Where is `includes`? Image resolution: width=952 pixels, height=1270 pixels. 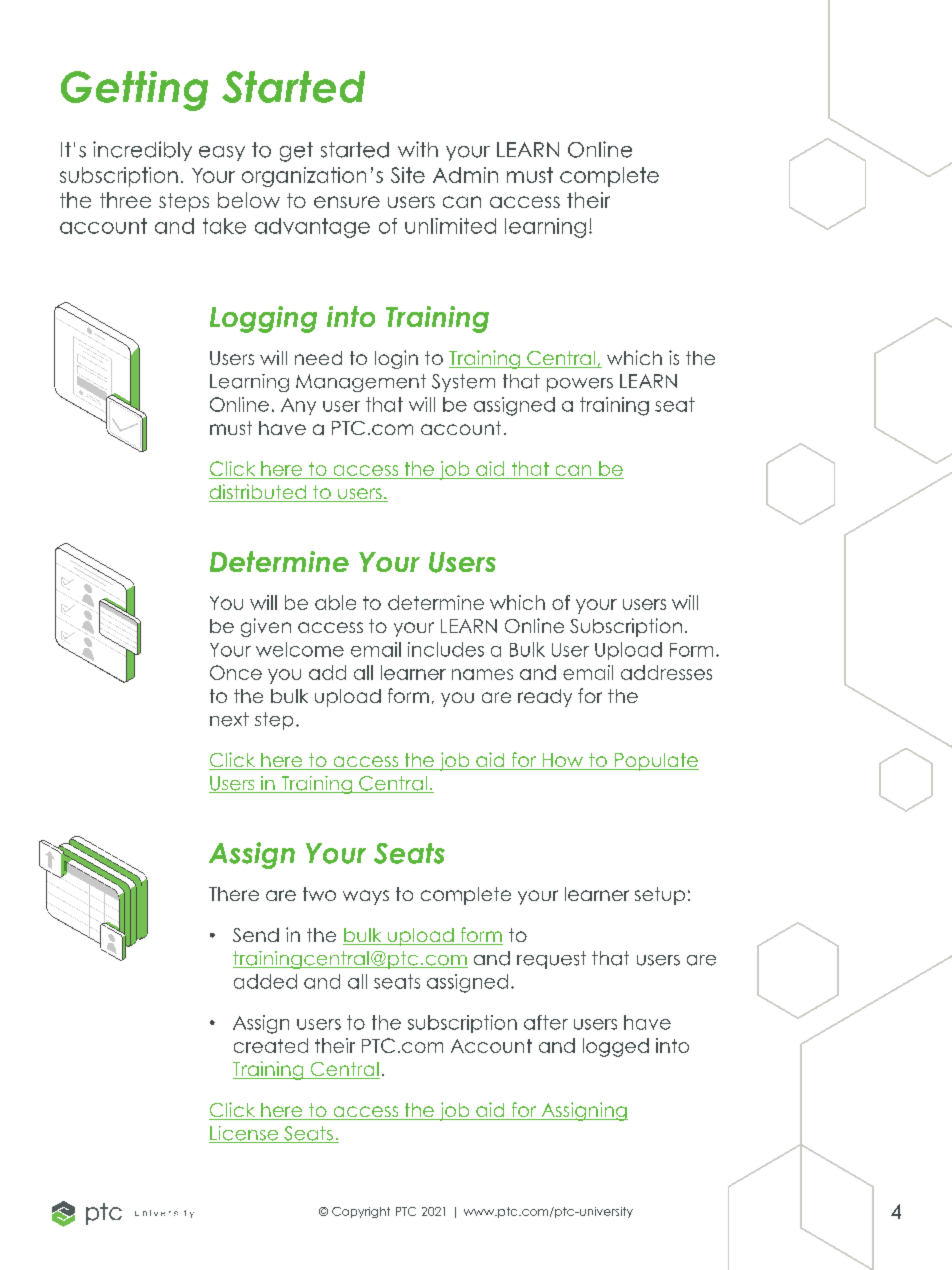
includes is located at coordinates (446, 649).
